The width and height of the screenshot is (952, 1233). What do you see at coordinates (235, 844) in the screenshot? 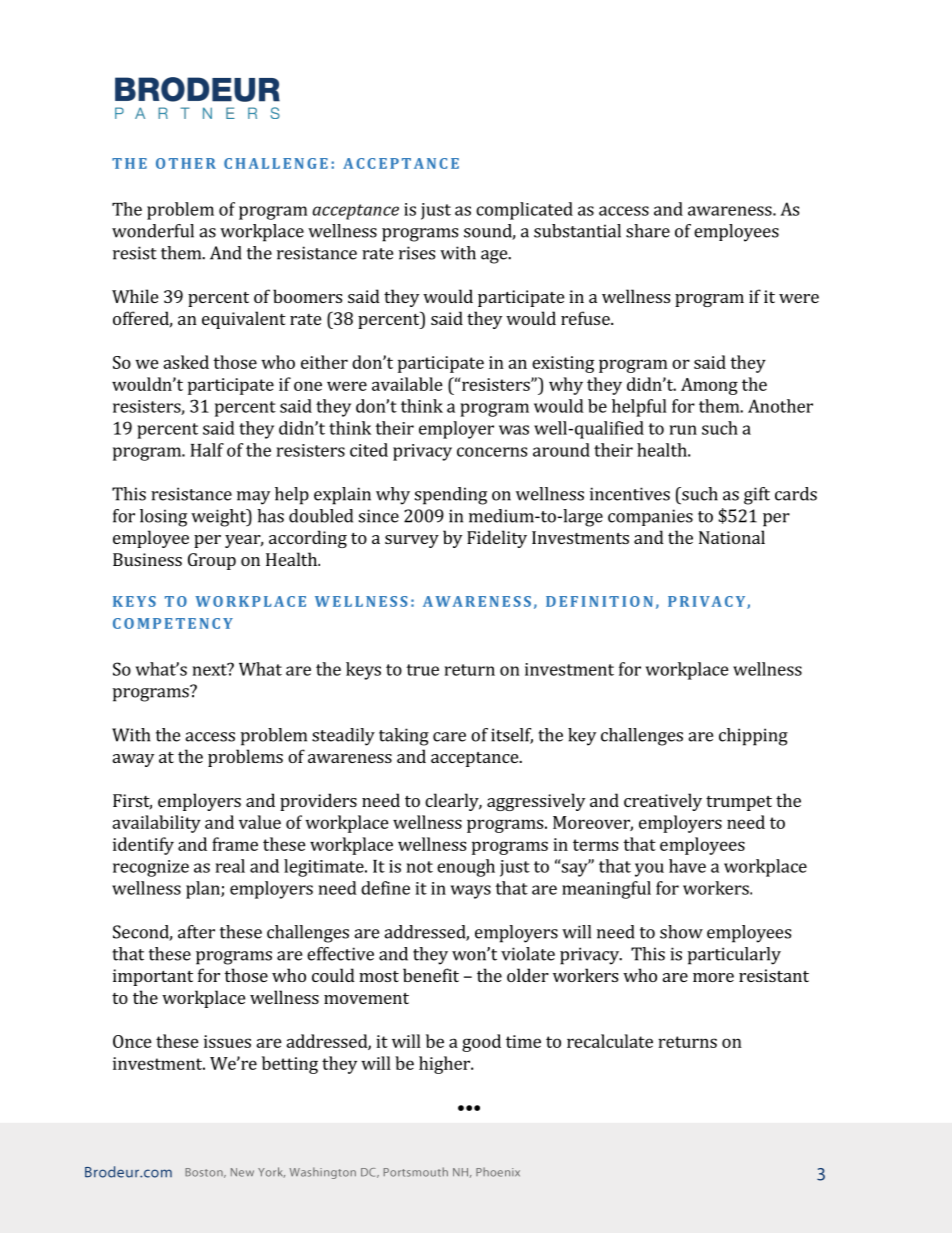
I see `frame` at bounding box center [235, 844].
